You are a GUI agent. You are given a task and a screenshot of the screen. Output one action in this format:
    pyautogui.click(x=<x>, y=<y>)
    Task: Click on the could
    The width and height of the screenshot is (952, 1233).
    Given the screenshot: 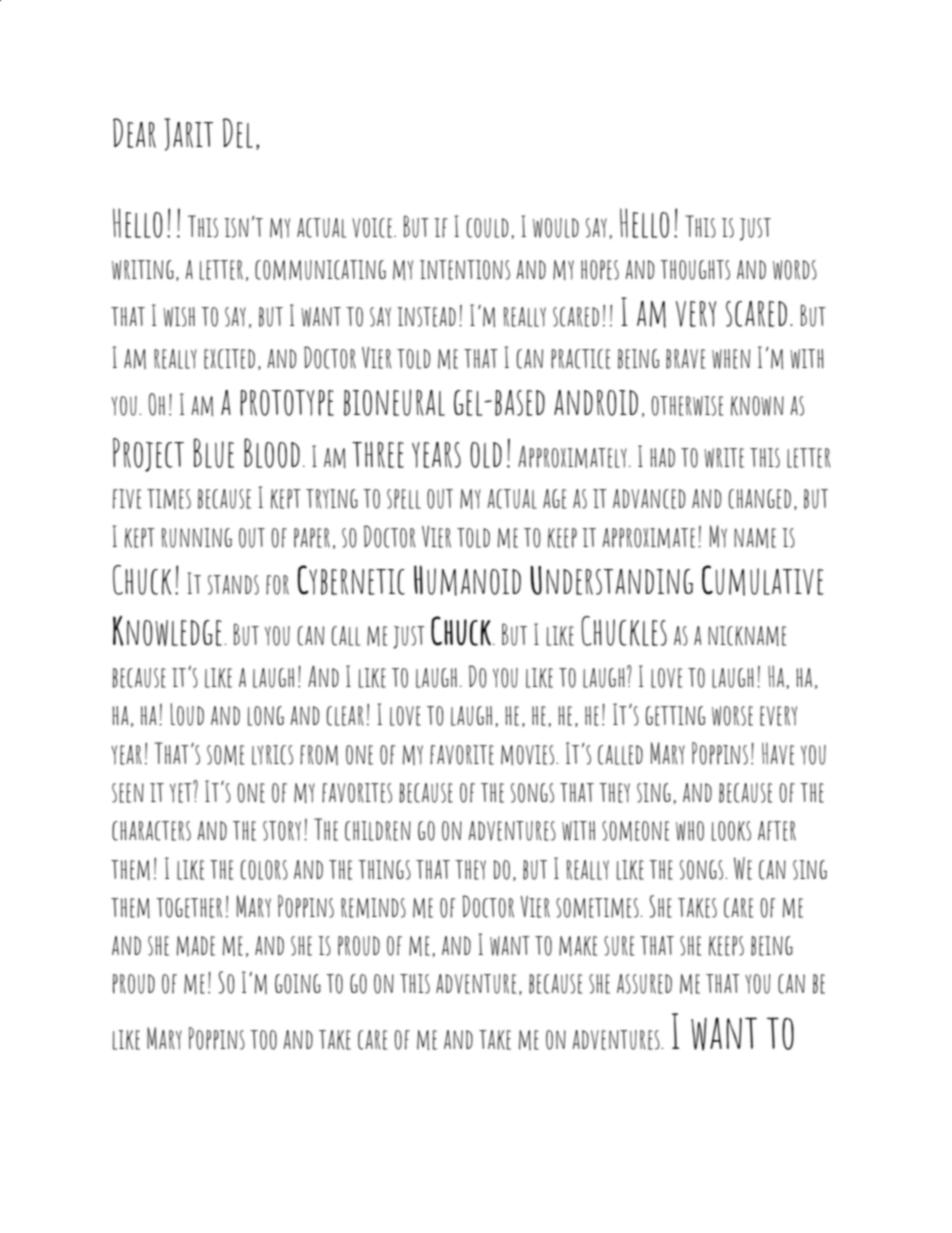 What is the action you would take?
    pyautogui.click(x=487, y=228)
